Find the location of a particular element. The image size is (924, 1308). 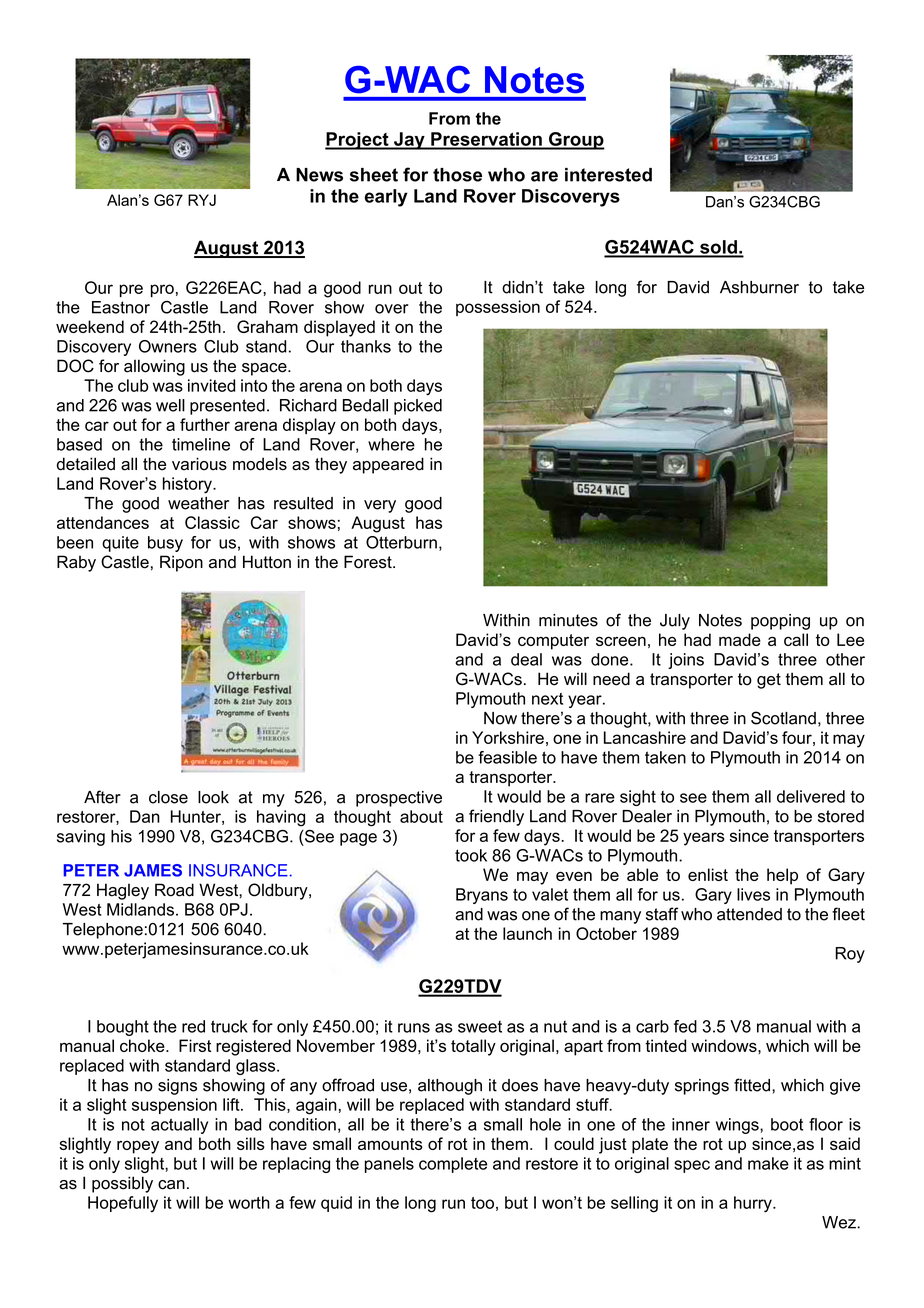

appeared is located at coordinates (388, 465).
